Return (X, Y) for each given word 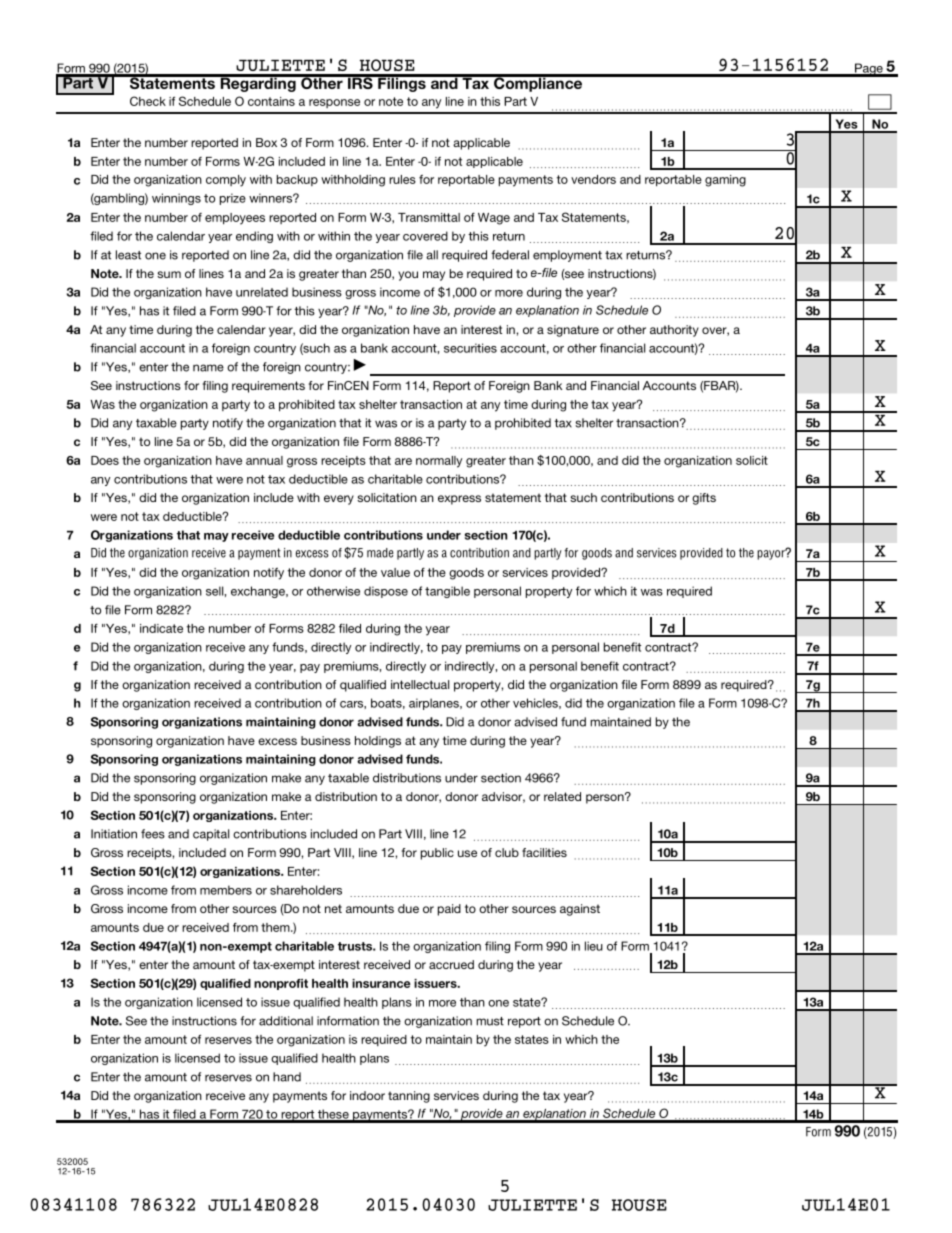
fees (153, 834)
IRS (360, 82)
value (395, 572)
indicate (161, 628)
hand (287, 1077)
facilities (544, 852)
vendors (593, 179)
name (208, 368)
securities (470, 348)
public (437, 854)
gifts (704, 499)
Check (148, 101)
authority (674, 331)
